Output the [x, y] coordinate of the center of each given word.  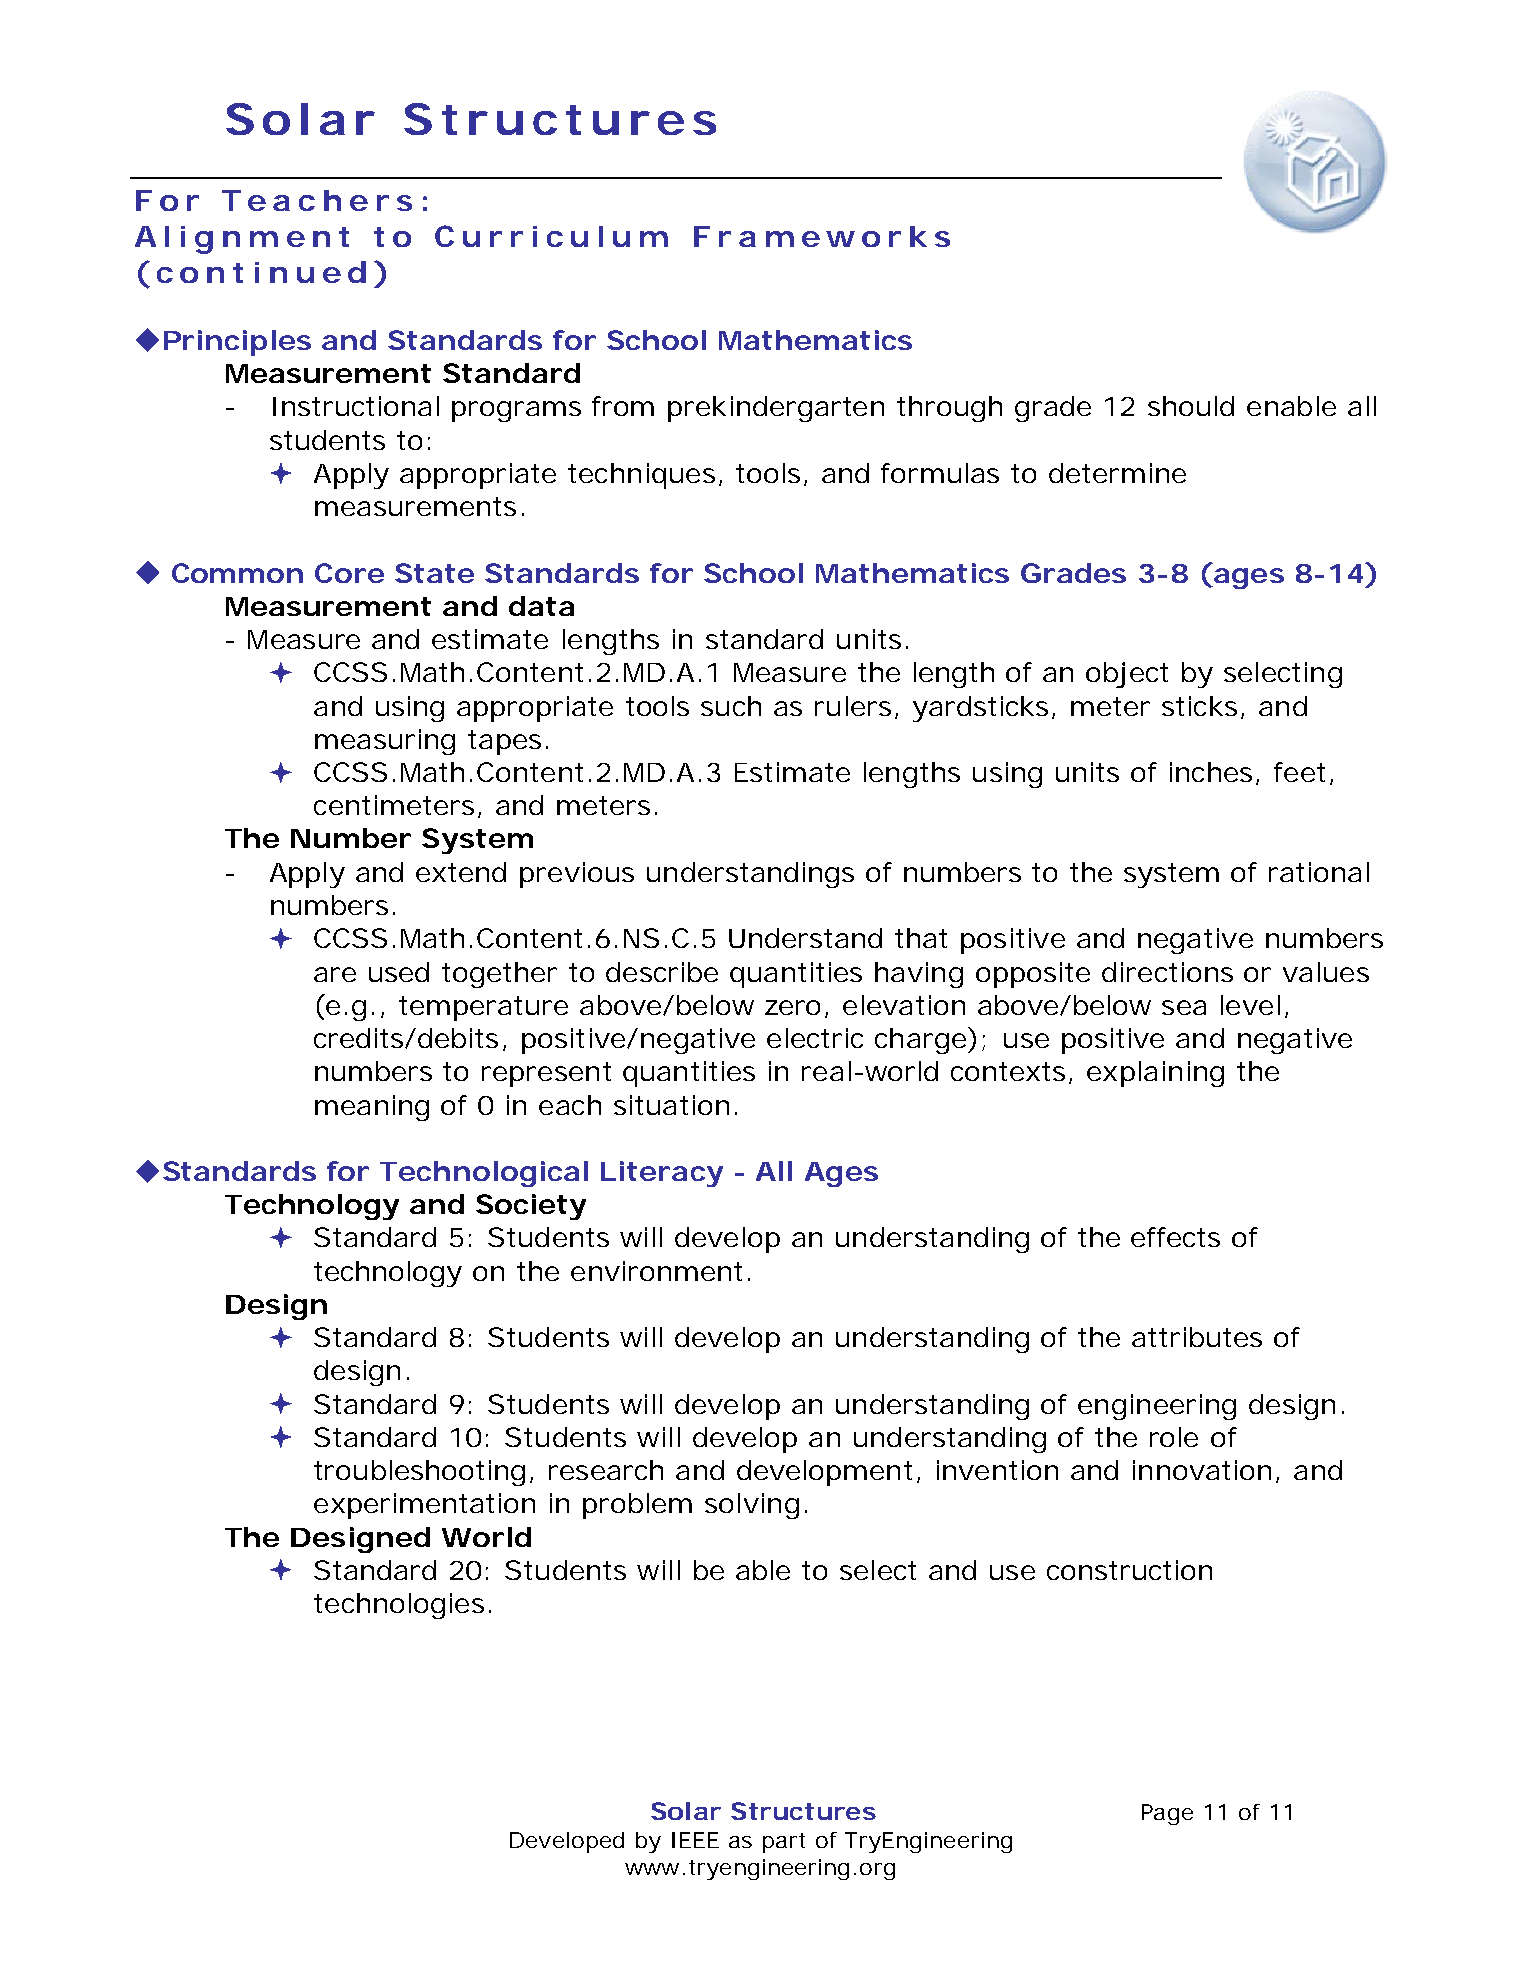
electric [815, 1038]
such [731, 706]
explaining [1155, 1074]
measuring [385, 742]
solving [752, 1506]
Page [1167, 1814]
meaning [372, 1108]
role [1174, 1437]
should [1191, 406]
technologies [402, 1606]
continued [261, 272]
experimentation [424, 1506]
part [784, 1843]
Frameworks [822, 236]
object [1127, 675]
